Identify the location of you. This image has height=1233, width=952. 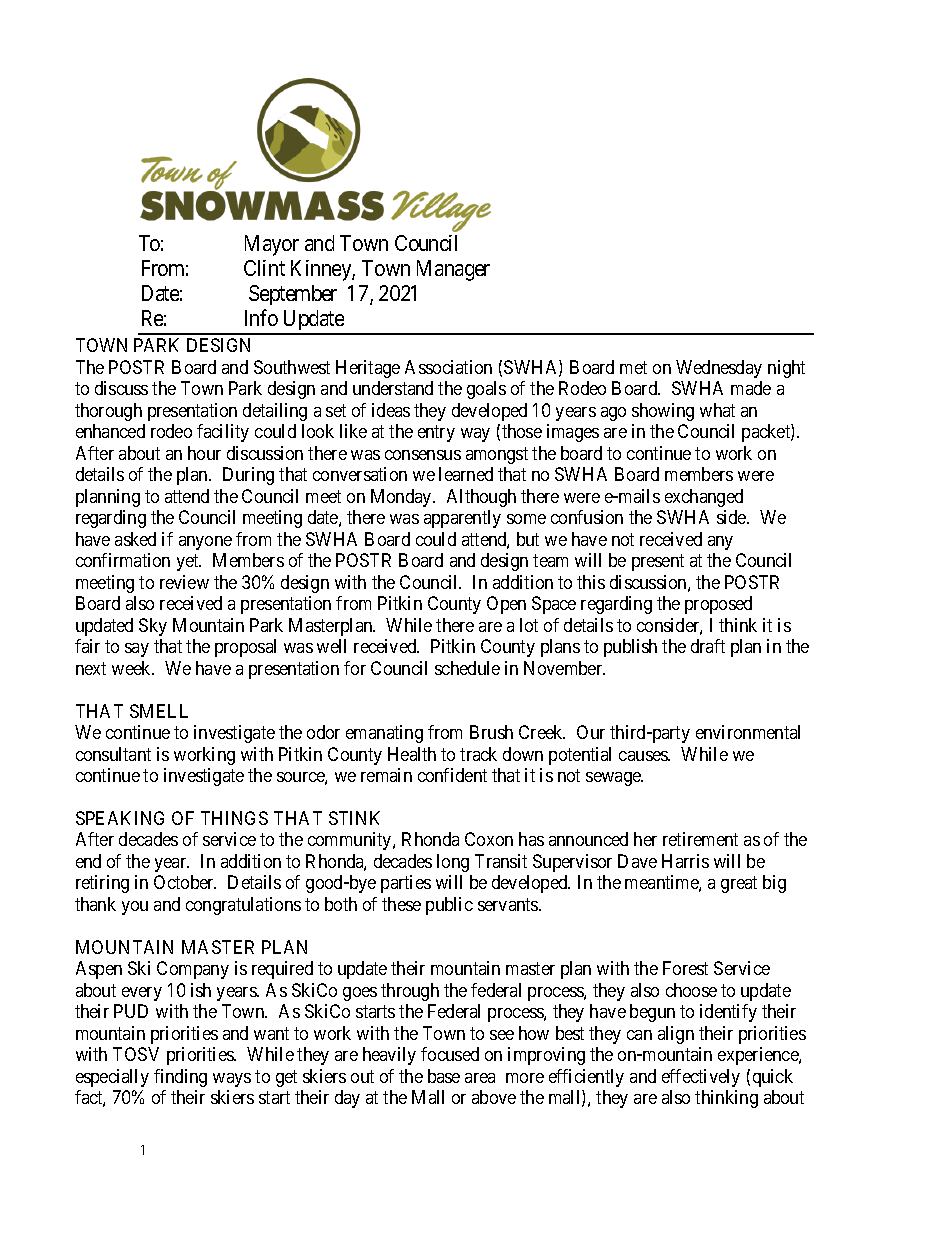
(135, 908).
